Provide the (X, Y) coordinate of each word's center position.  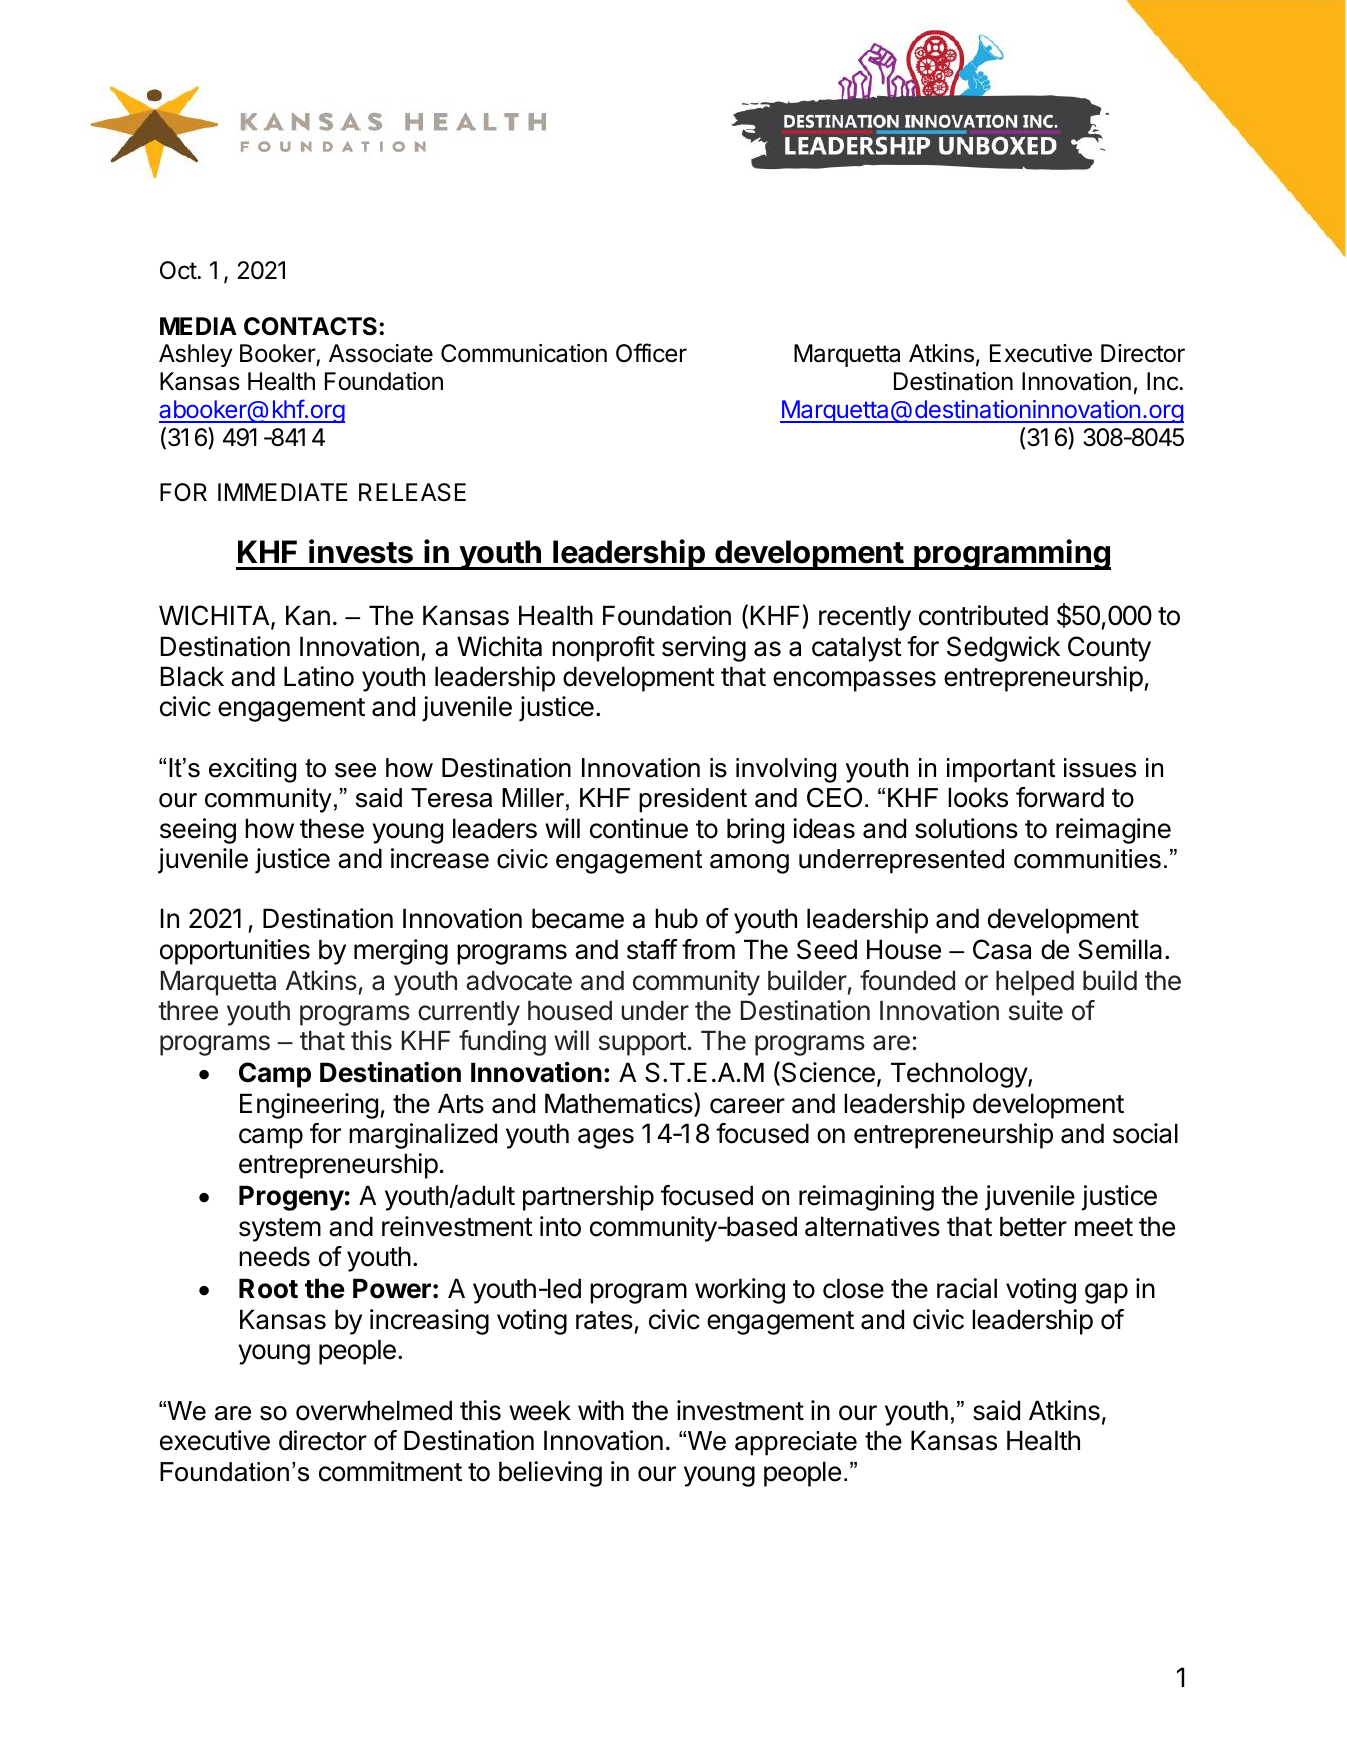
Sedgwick (1003, 649)
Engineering (309, 1106)
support (643, 1044)
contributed (983, 615)
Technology (960, 1075)
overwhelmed (374, 1410)
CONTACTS (312, 326)
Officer (651, 353)
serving (704, 649)
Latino (319, 676)
